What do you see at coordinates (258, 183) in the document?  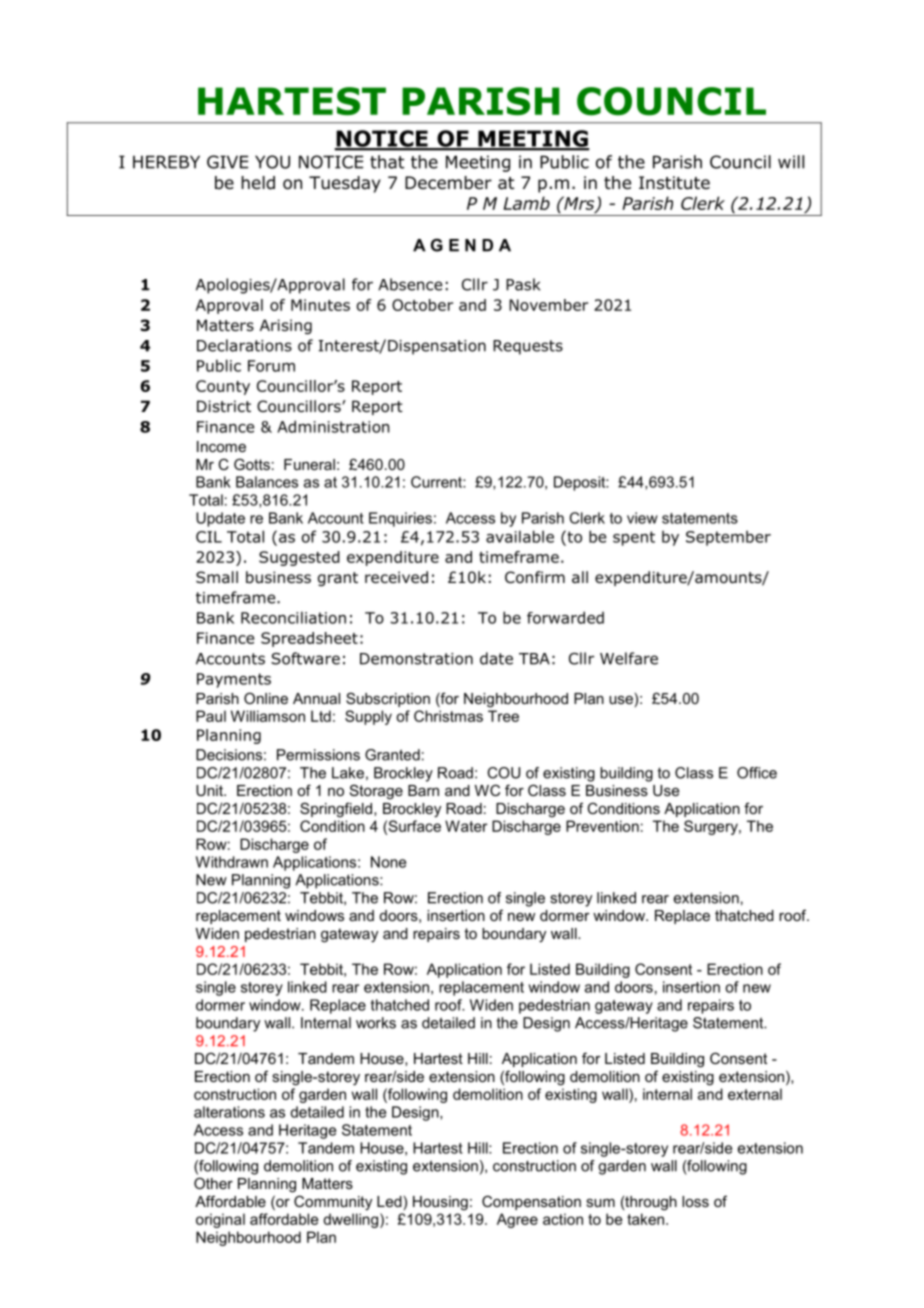 I see `held` at bounding box center [258, 183].
